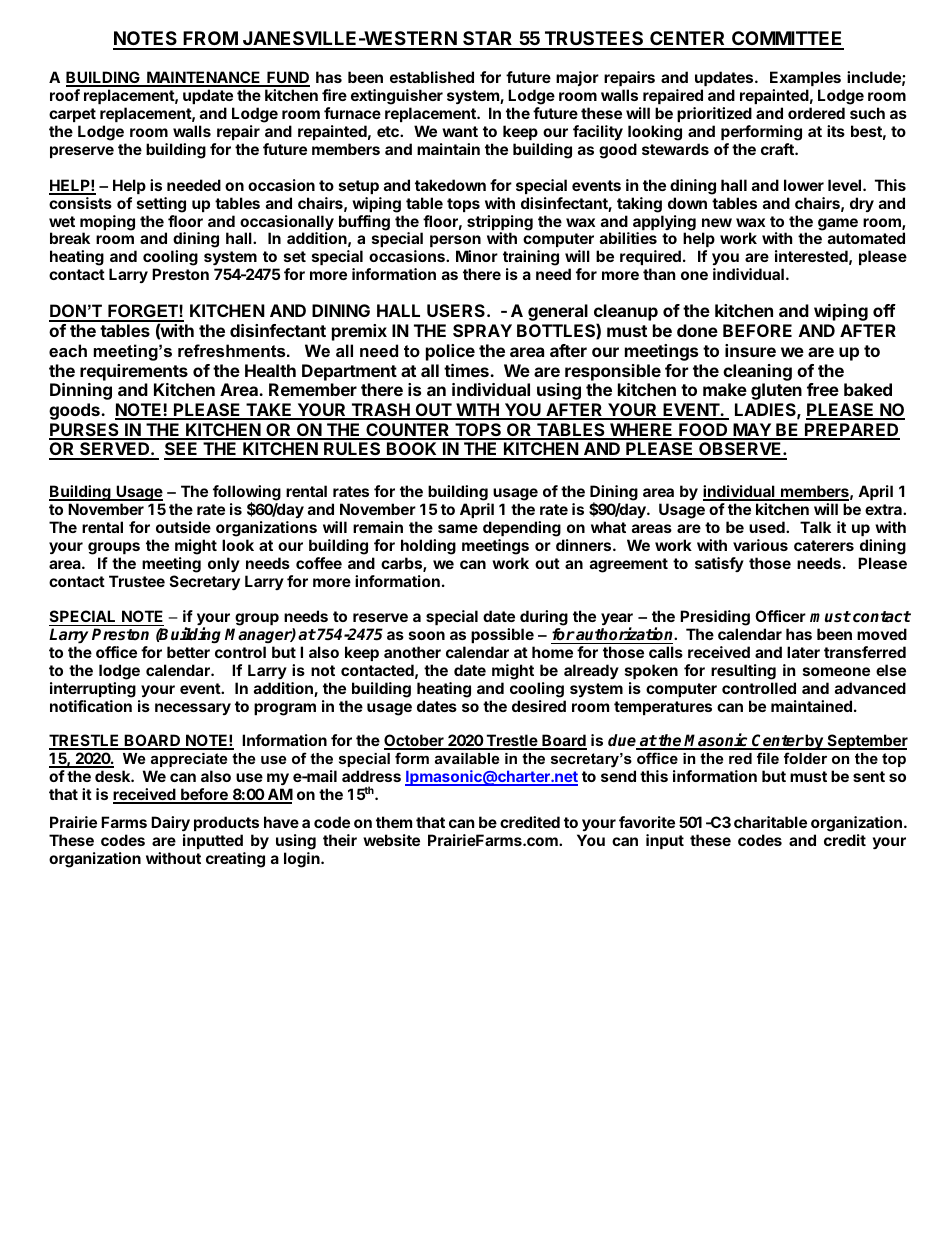  What do you see at coordinates (456, 310) in the screenshot?
I see `USERS` at bounding box center [456, 310].
